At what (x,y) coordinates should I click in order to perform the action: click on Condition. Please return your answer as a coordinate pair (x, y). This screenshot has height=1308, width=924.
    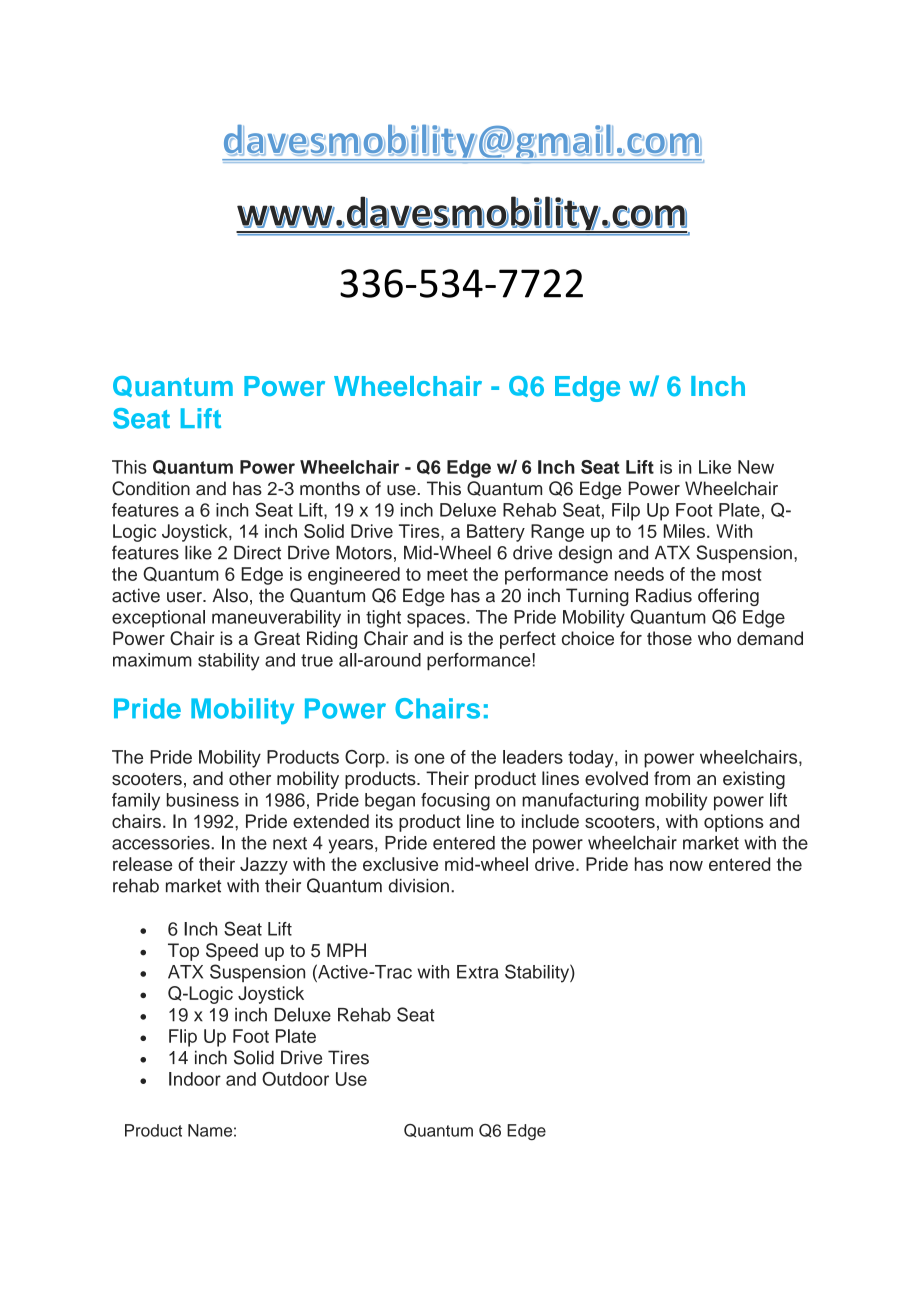
    Looking at the image, I should click on (151, 488).
